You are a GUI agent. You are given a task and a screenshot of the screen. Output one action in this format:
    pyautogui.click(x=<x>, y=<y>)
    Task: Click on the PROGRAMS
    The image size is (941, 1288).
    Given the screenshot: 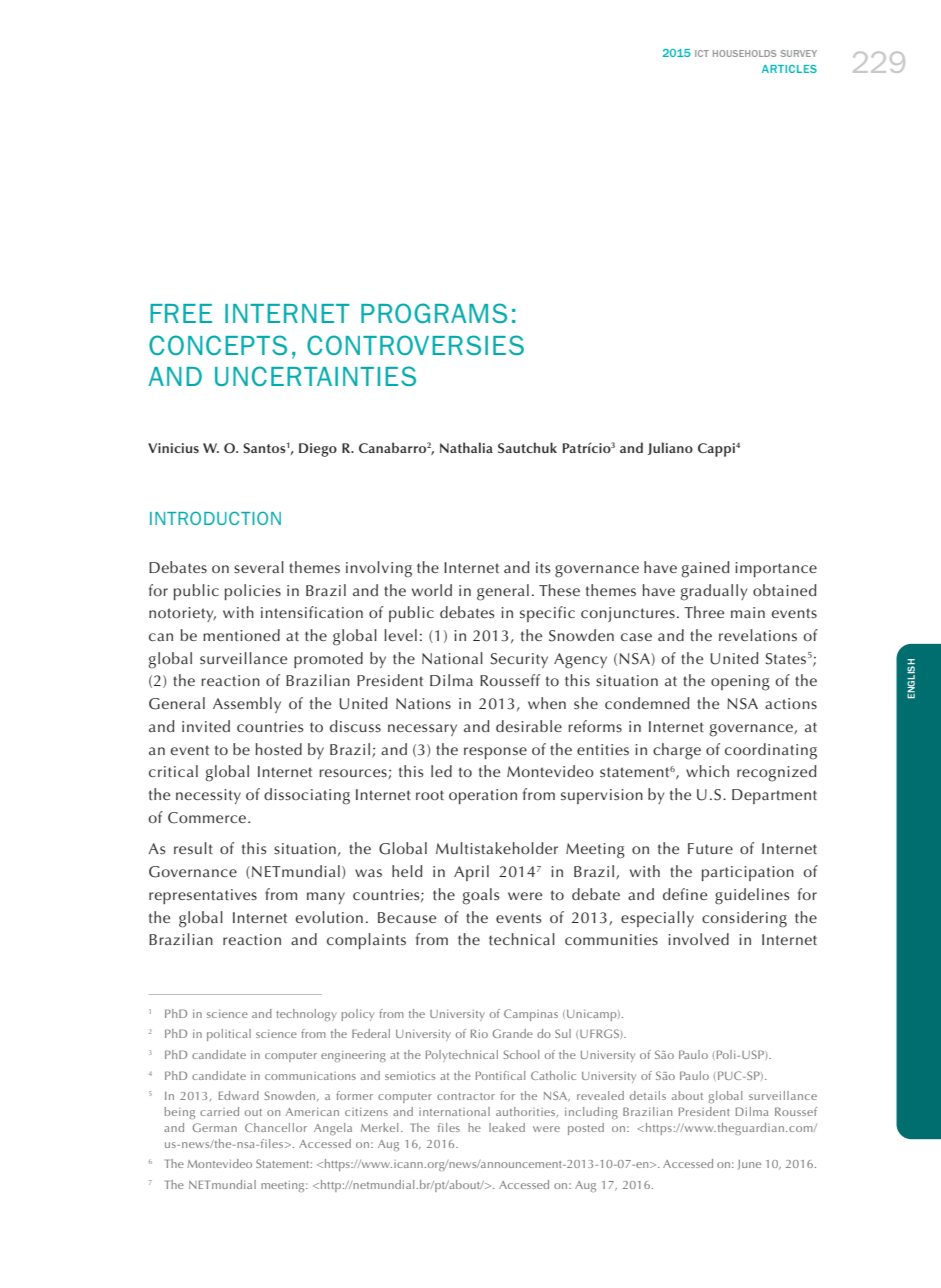 What is the action you would take?
    pyautogui.click(x=434, y=313)
